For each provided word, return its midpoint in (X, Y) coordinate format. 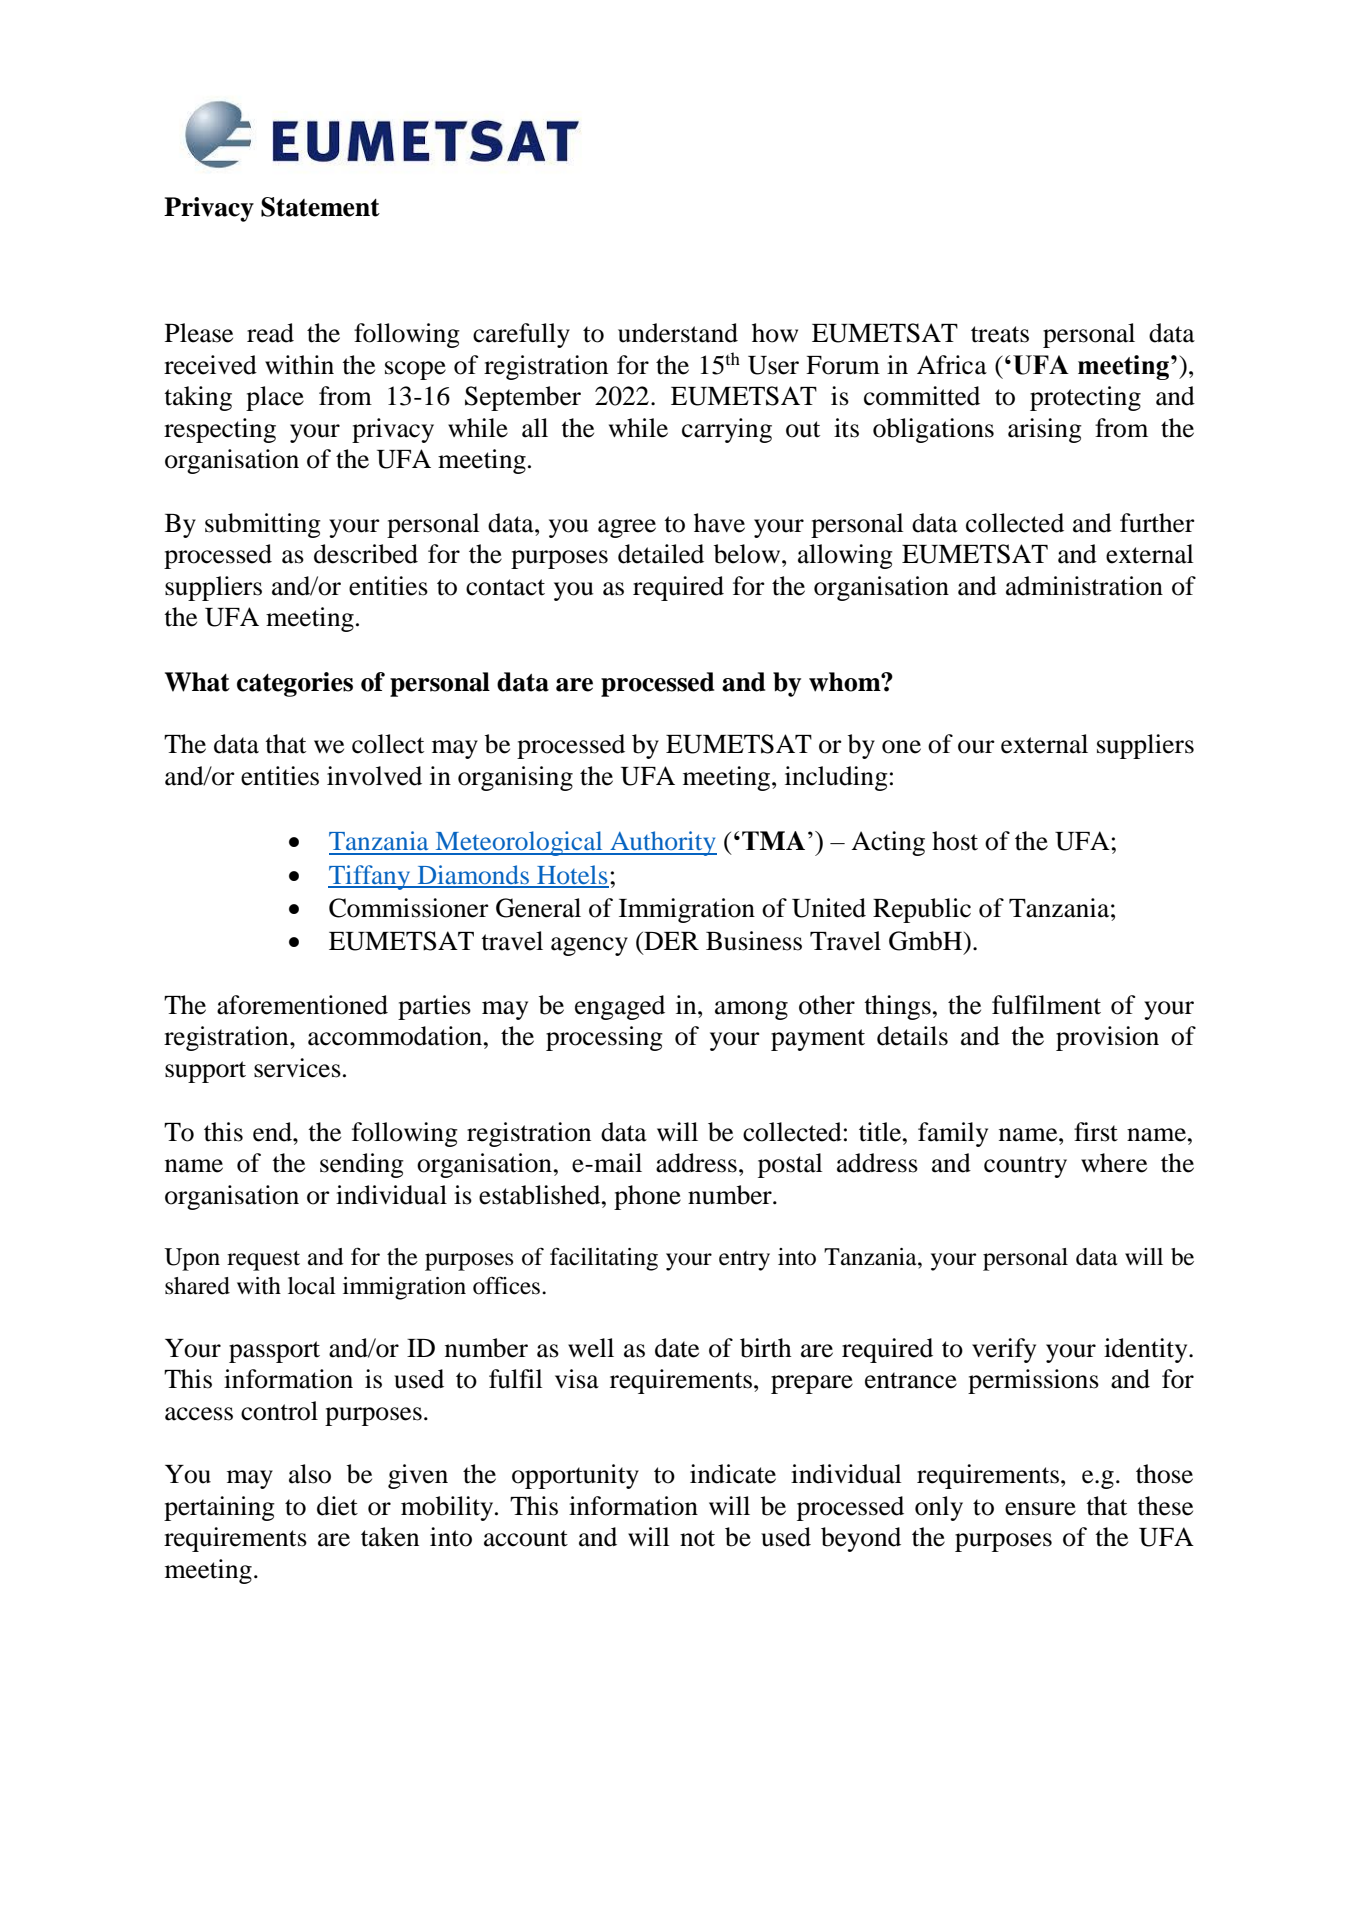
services (297, 1068)
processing (604, 1038)
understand (678, 333)
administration (1084, 586)
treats (1000, 334)
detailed (661, 554)
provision (1107, 1038)
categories (295, 684)
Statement (320, 207)
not (697, 1538)
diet (337, 1506)
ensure (1040, 1509)
